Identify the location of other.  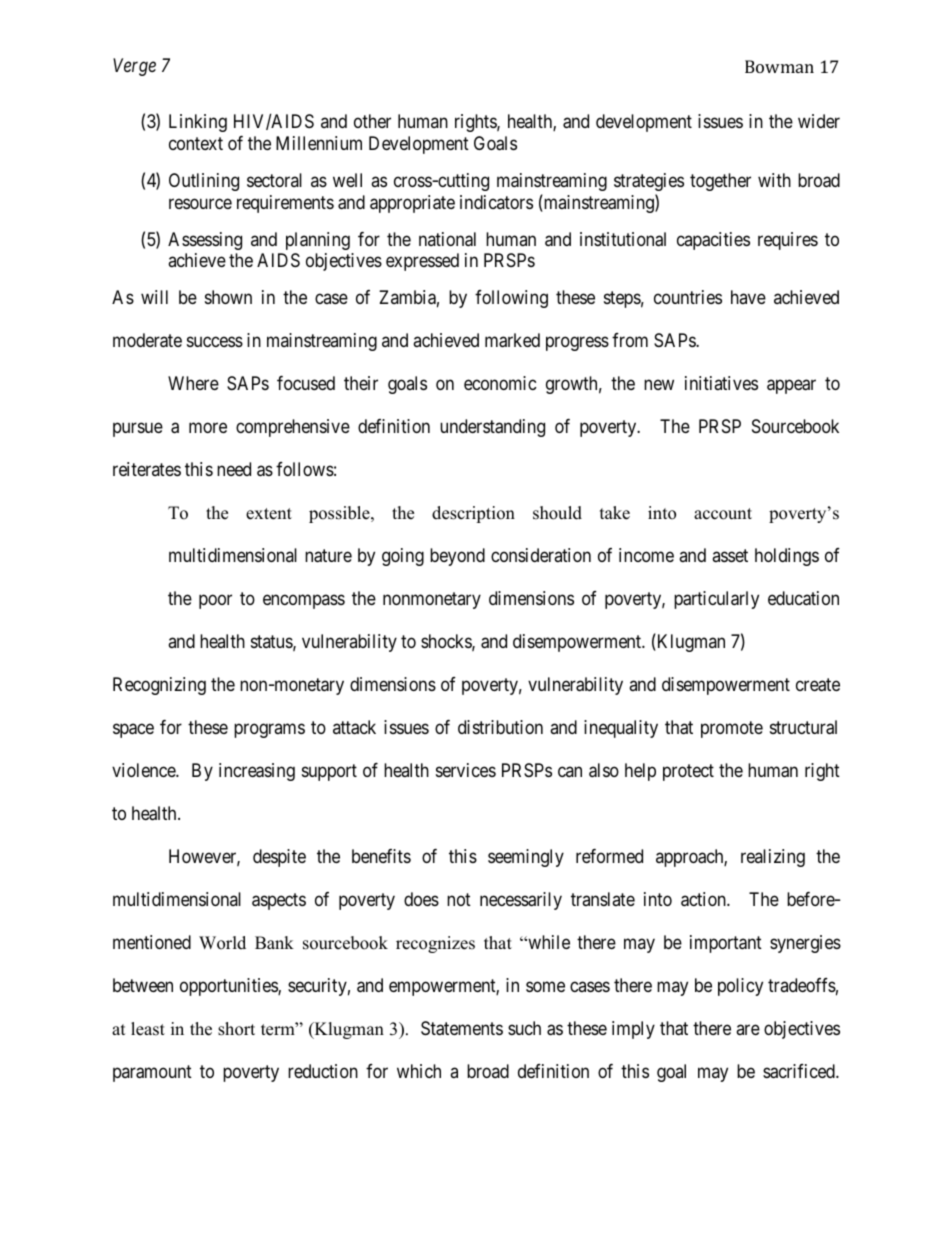
(372, 121).
